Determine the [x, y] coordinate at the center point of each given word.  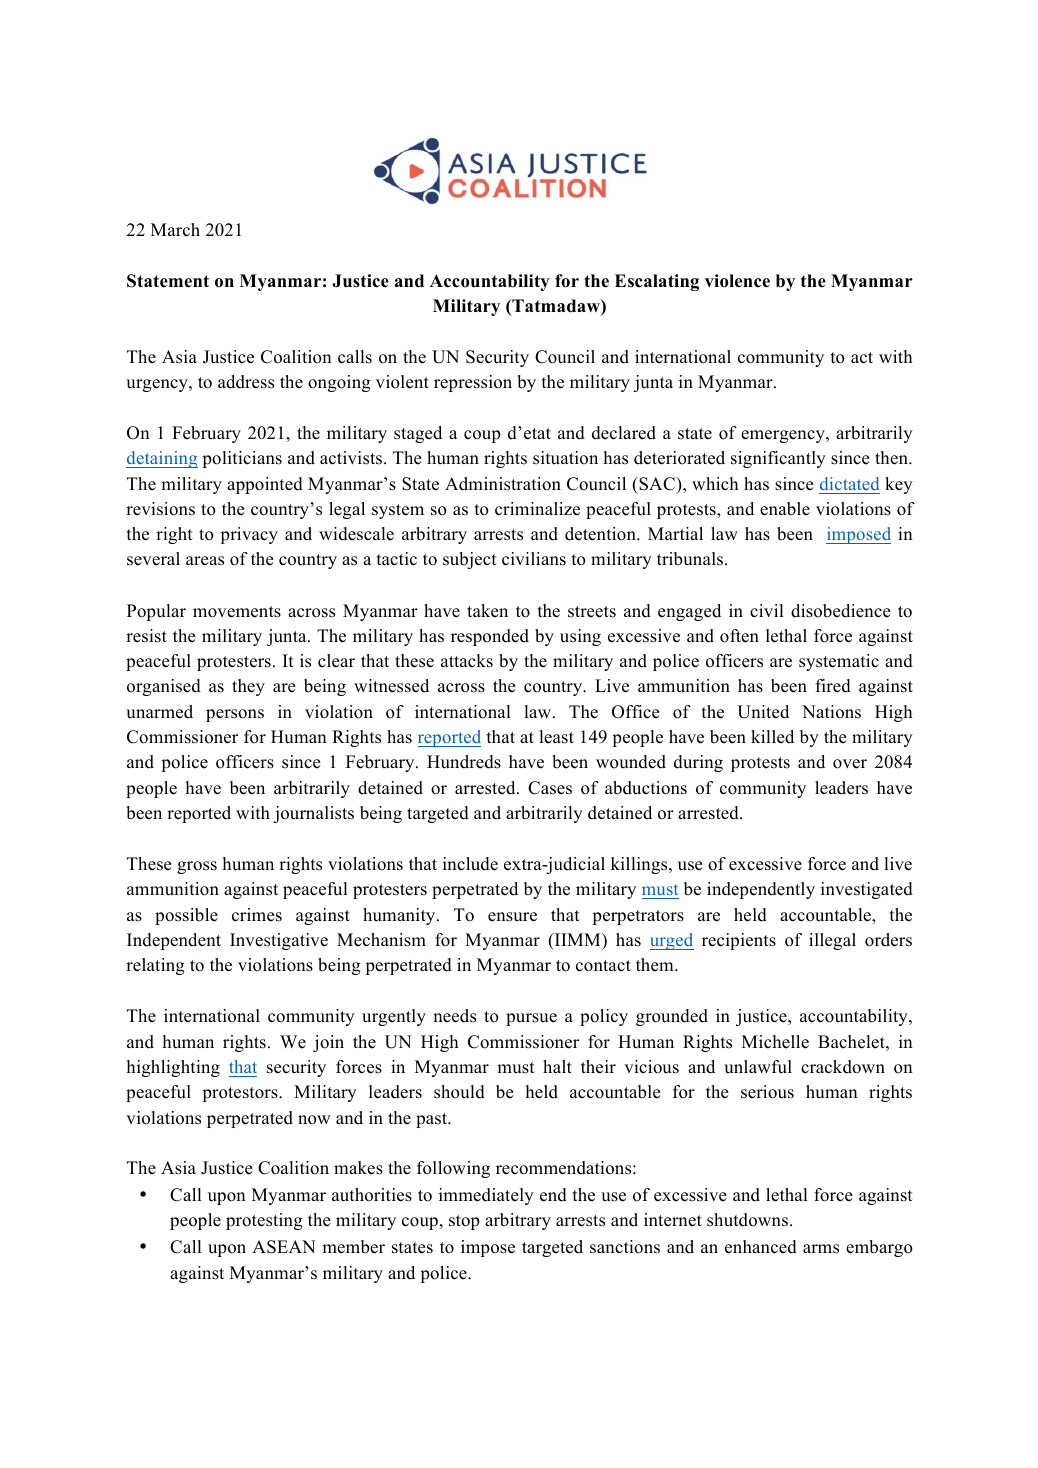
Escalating [657, 282]
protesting [264, 1221]
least [557, 737]
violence [737, 281]
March [175, 230]
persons [235, 715]
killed [772, 737]
